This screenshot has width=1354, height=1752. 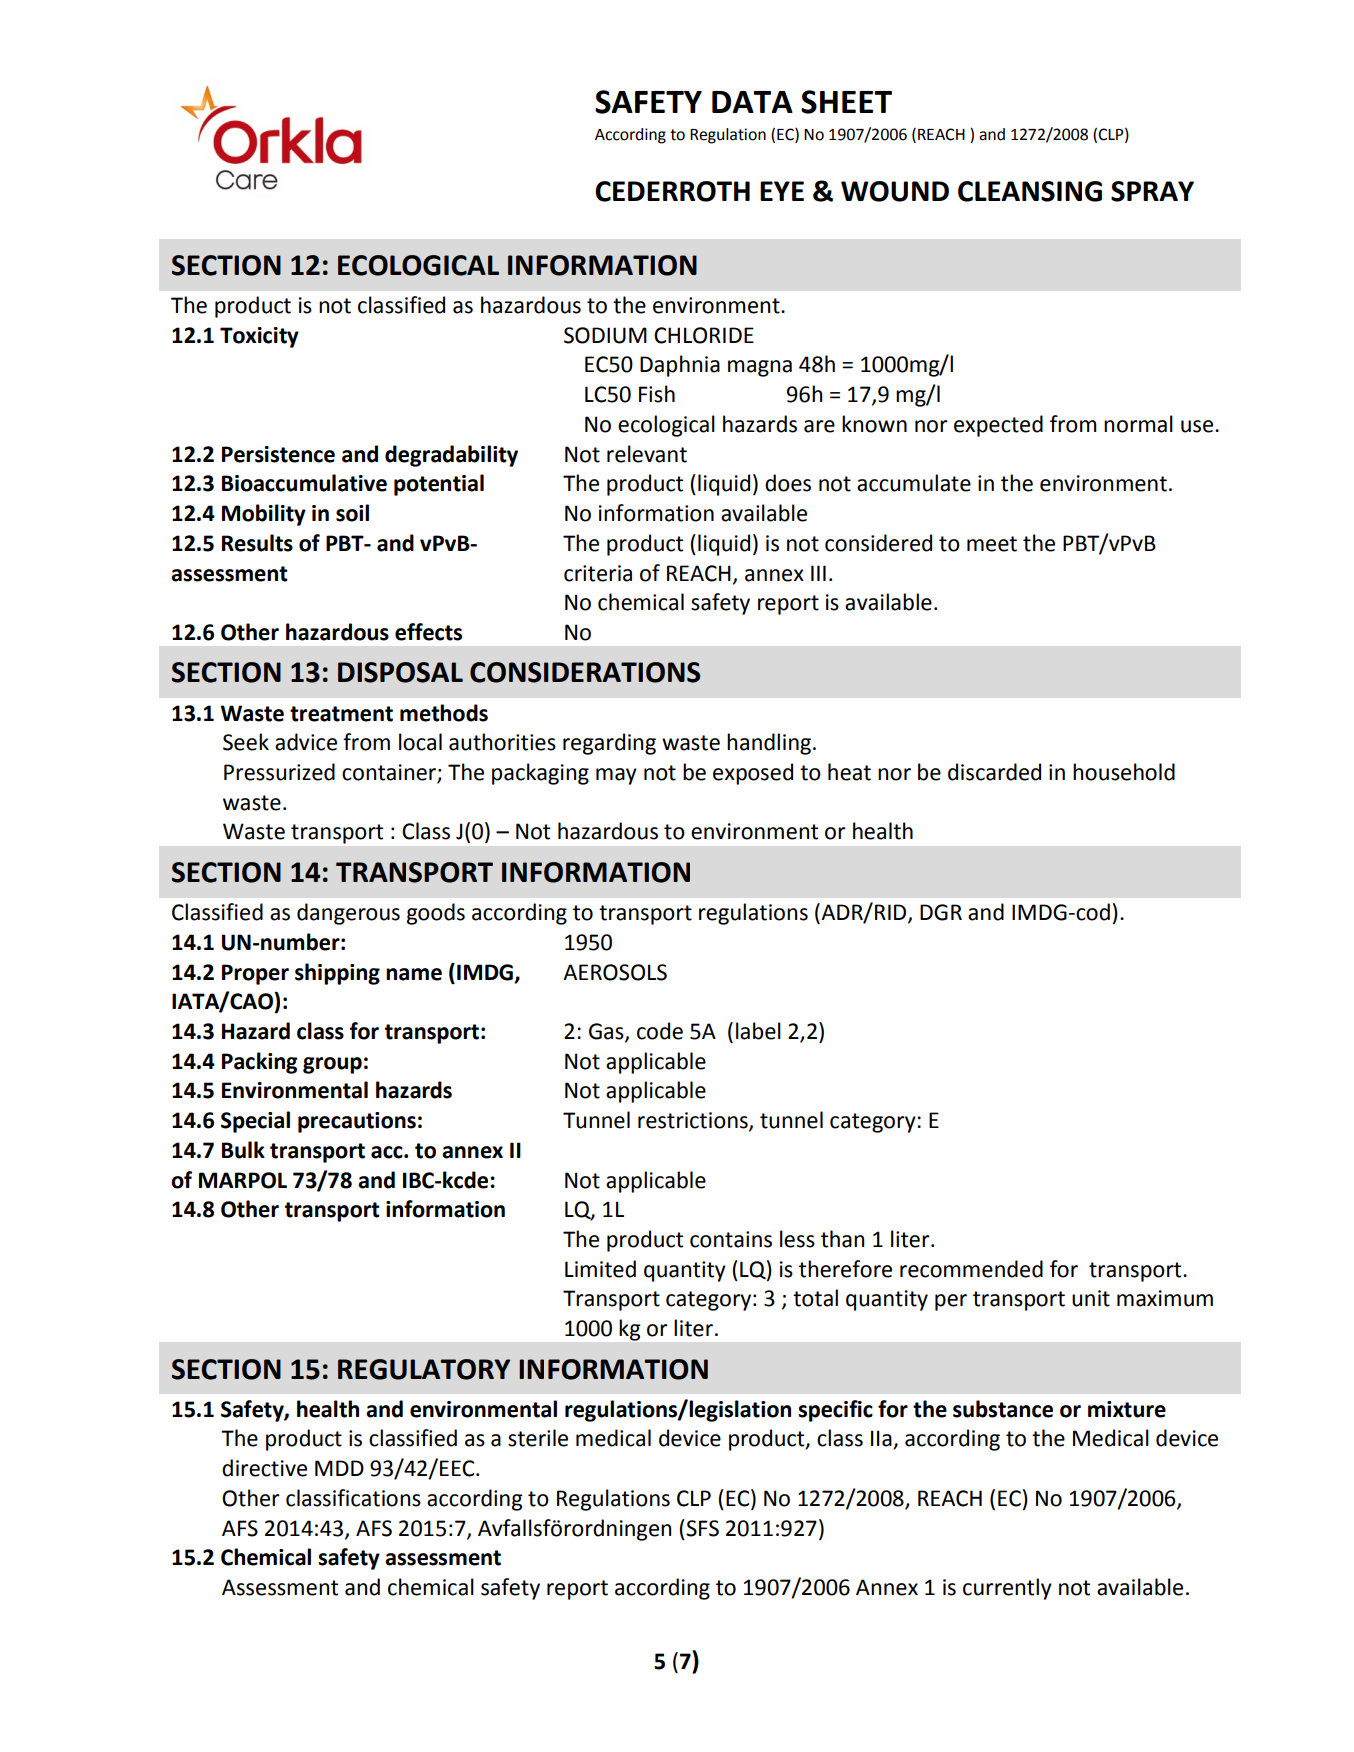 What do you see at coordinates (694, 1121) in the screenshot?
I see `restrictions` at bounding box center [694, 1121].
